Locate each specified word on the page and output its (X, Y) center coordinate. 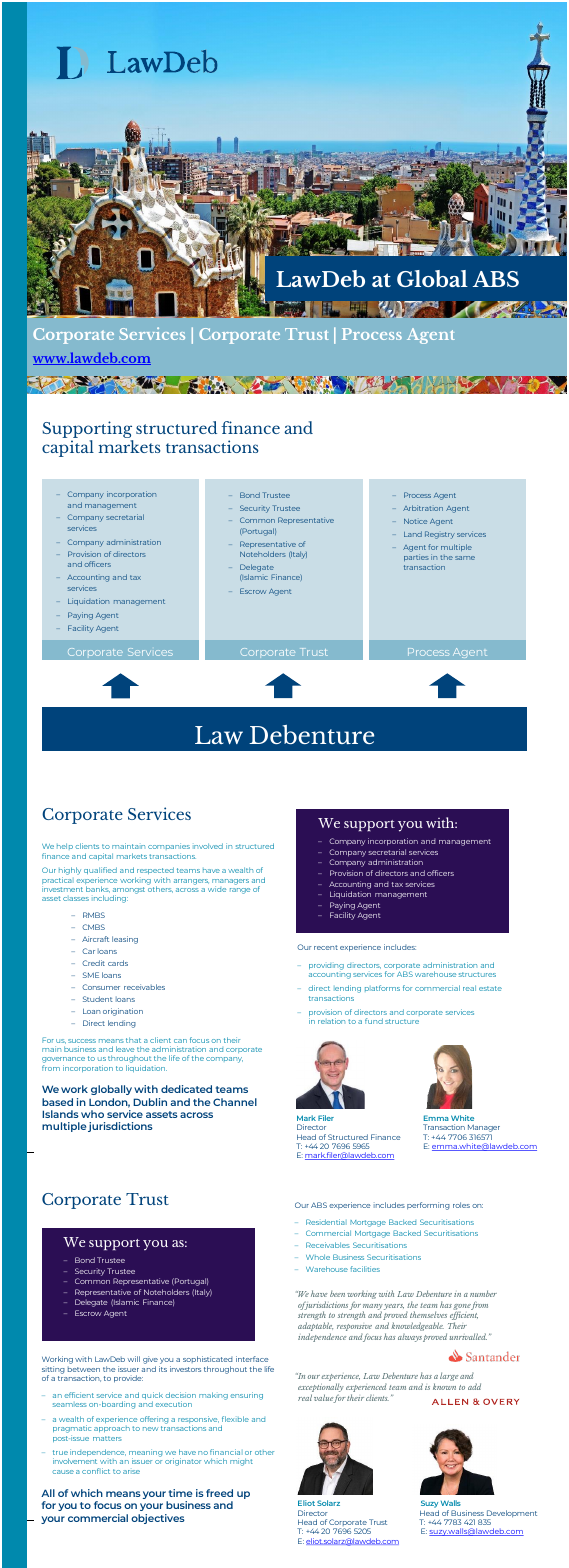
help (65, 846)
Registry (440, 535)
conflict (96, 1471)
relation (331, 1021)
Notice (415, 521)
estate (490, 988)
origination (123, 1012)
